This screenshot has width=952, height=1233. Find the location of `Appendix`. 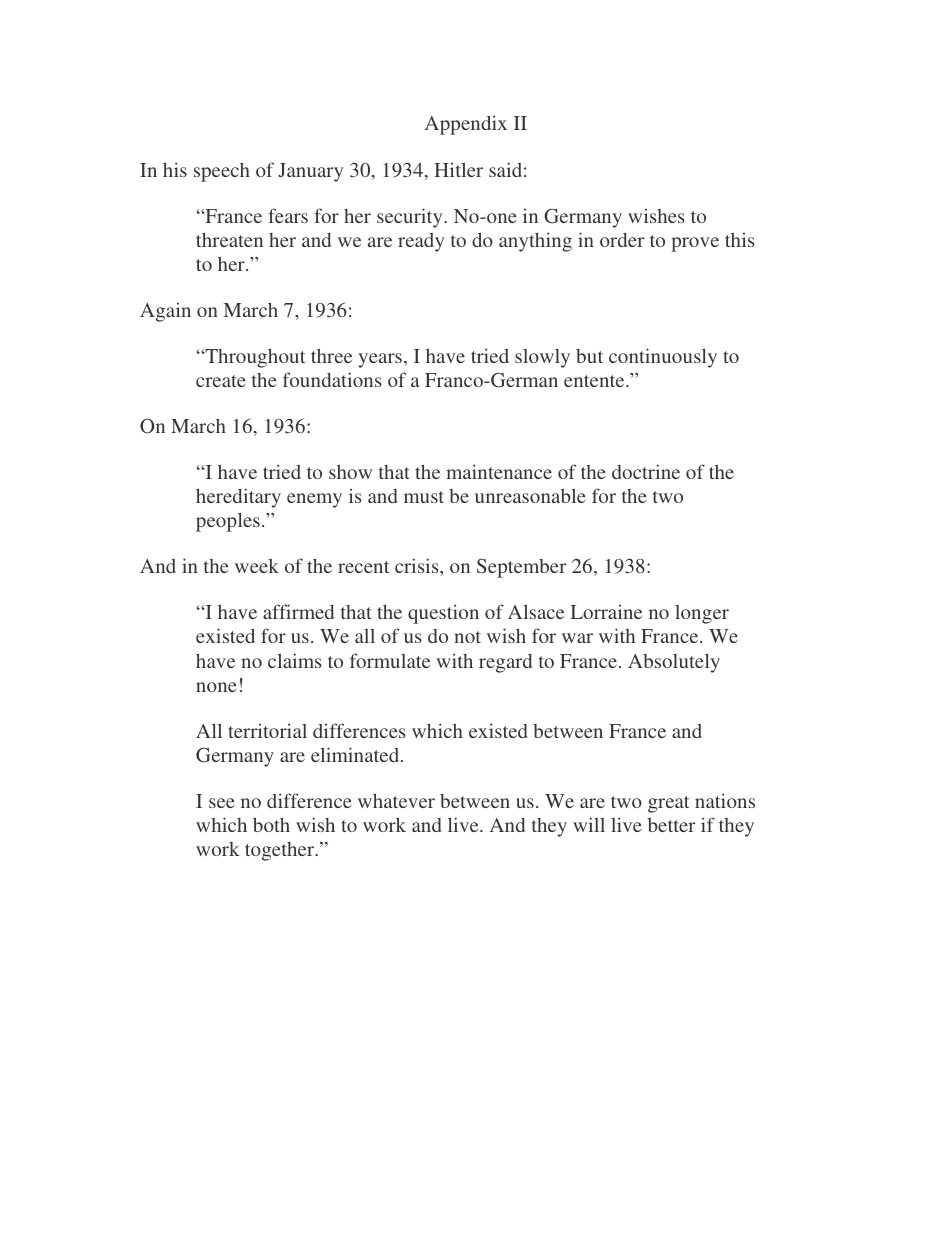

Appendix is located at coordinates (466, 125).
